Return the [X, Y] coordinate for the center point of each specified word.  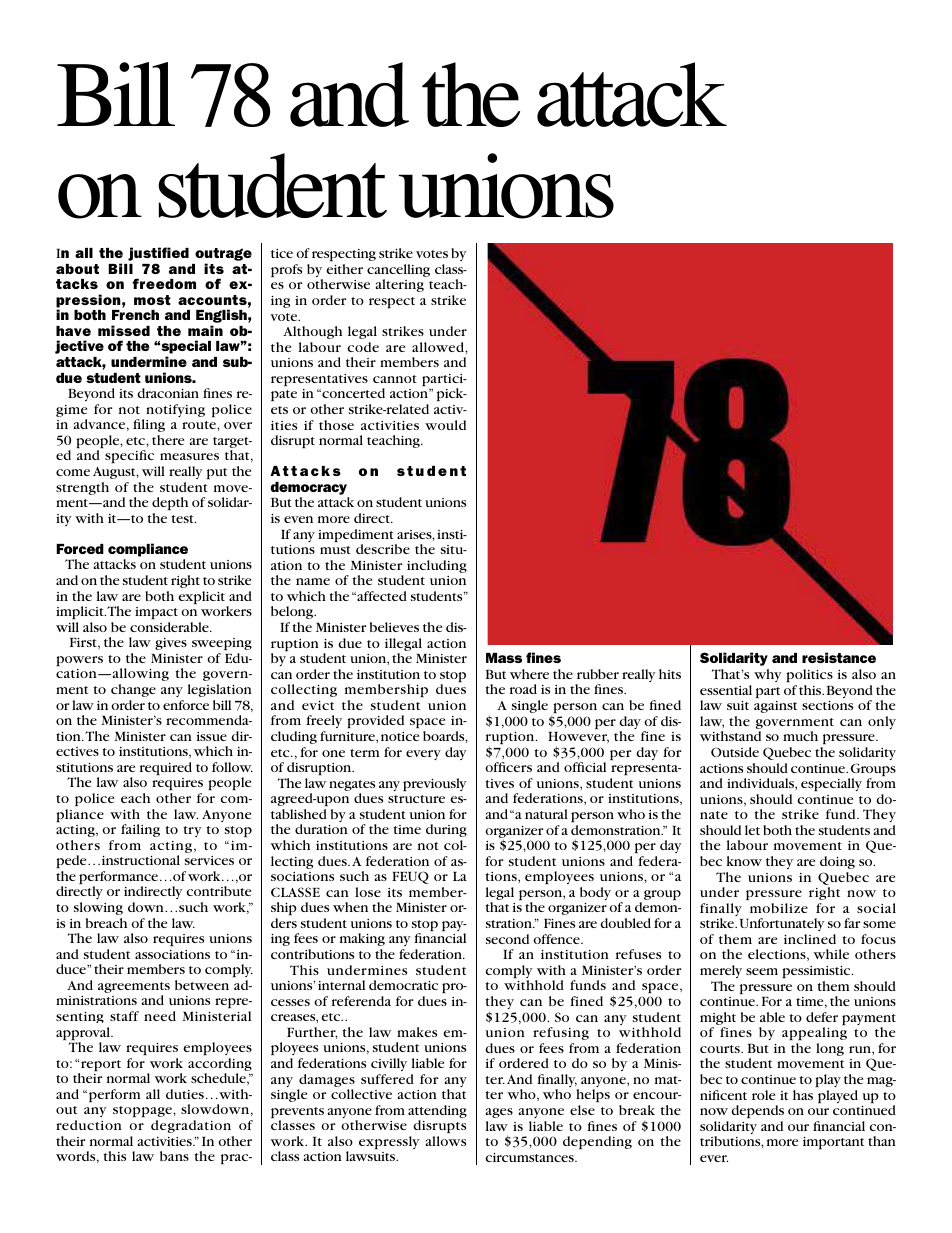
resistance [839, 657]
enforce [186, 705]
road [523, 689]
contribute [218, 891]
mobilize [779, 908]
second [507, 939]
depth [170, 504]
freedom [164, 283]
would [445, 425]
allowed [439, 347]
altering [400, 285]
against [775, 707]
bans [174, 1156]
